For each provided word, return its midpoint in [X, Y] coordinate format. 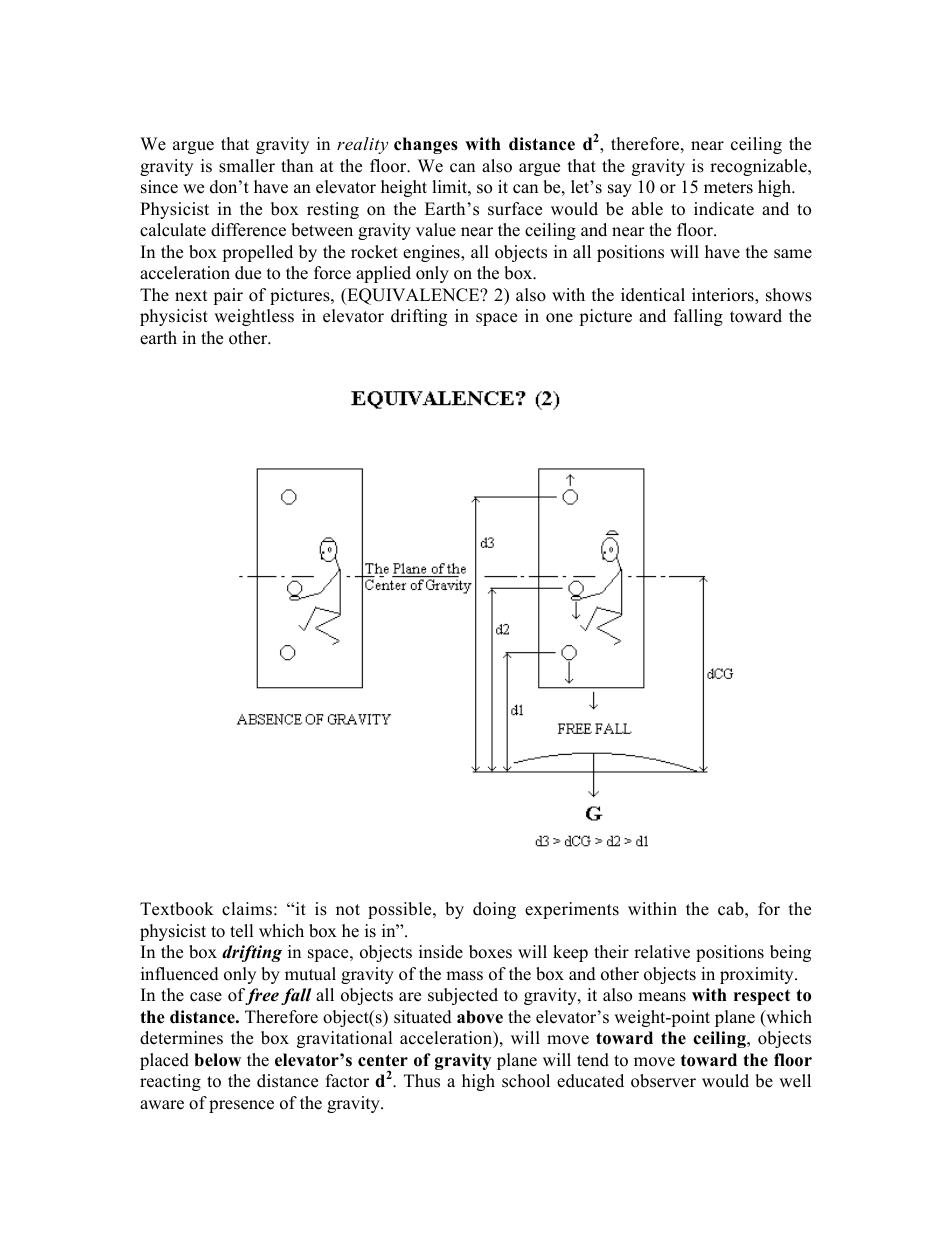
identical [653, 295]
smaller [247, 166]
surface [515, 209]
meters [728, 188]
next [191, 296]
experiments [572, 910]
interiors [724, 296]
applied [383, 274]
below [217, 1060]
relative [662, 952]
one [559, 318]
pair [228, 296]
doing [494, 910]
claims [247, 909]
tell [242, 931]
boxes [490, 952]
